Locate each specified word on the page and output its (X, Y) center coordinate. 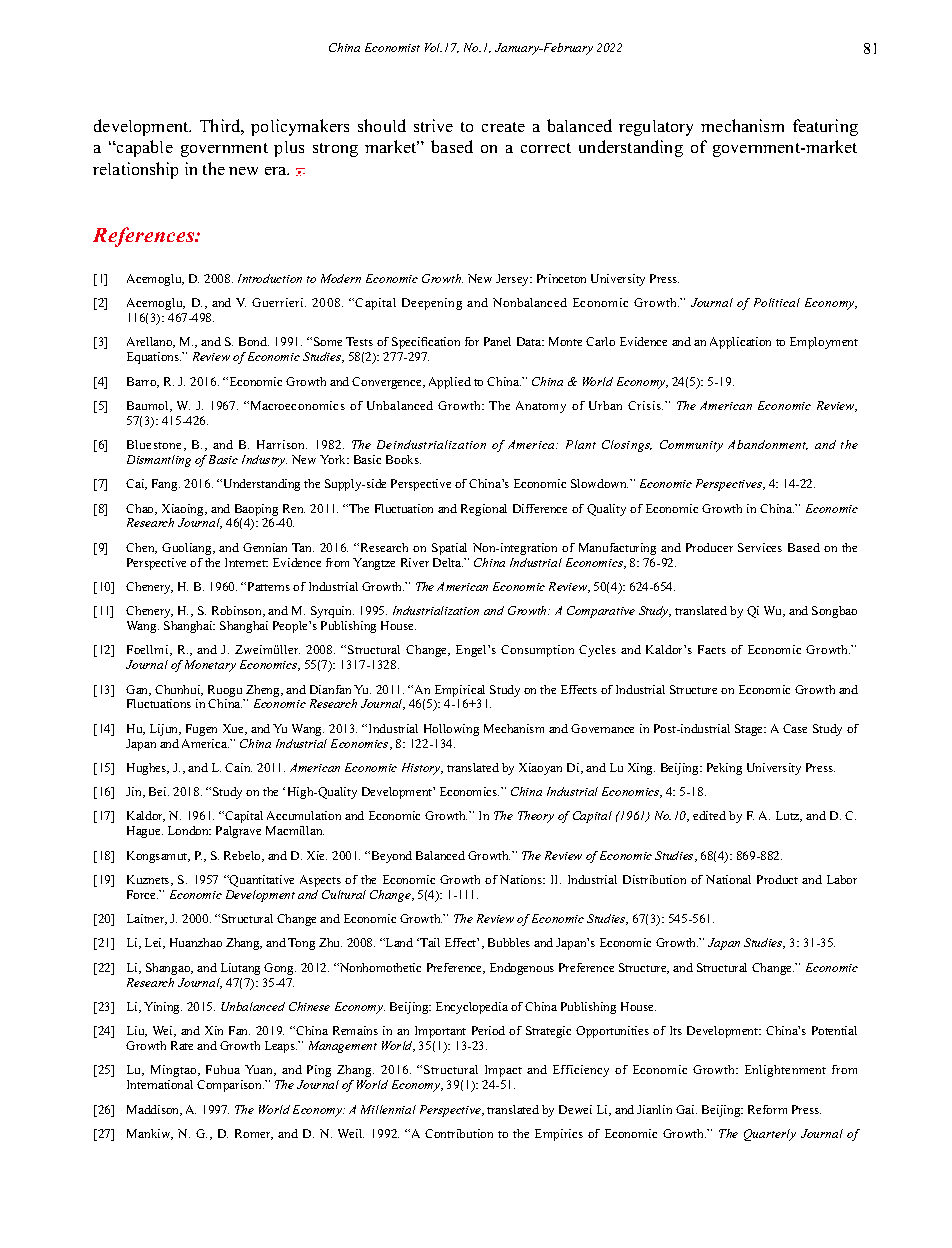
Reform (767, 1109)
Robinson (238, 611)
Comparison (230, 1086)
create (503, 127)
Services (760, 547)
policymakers (300, 127)
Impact (503, 1071)
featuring (825, 127)
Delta (448, 562)
